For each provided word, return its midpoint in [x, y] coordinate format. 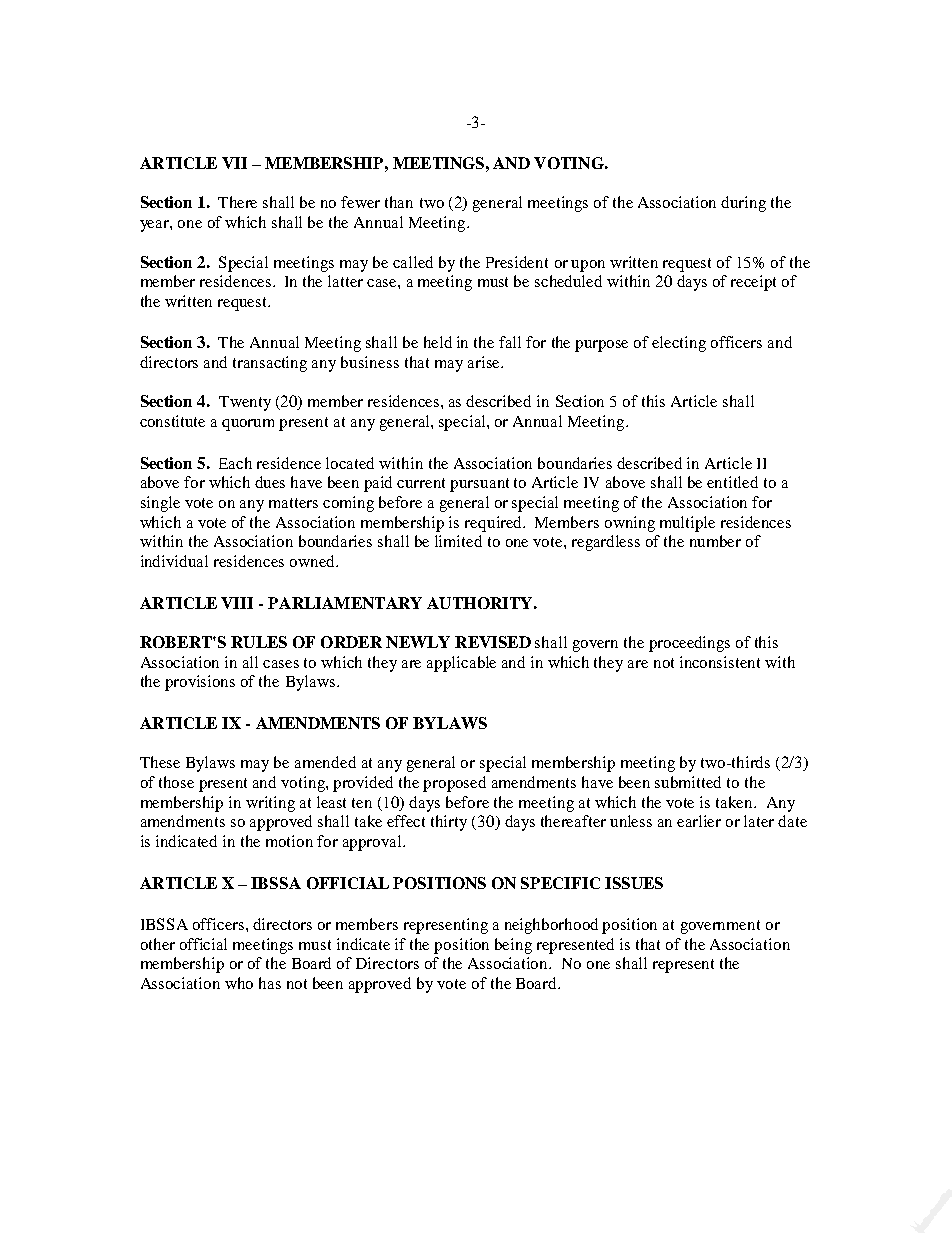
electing [679, 344]
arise [485, 362]
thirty [449, 823]
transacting [270, 364]
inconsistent [720, 662]
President [517, 262]
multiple [687, 524]
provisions [200, 683]
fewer [360, 202]
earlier [699, 821]
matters [293, 503]
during [743, 204]
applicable [461, 664]
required [494, 524]
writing [270, 804]
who [239, 983]
